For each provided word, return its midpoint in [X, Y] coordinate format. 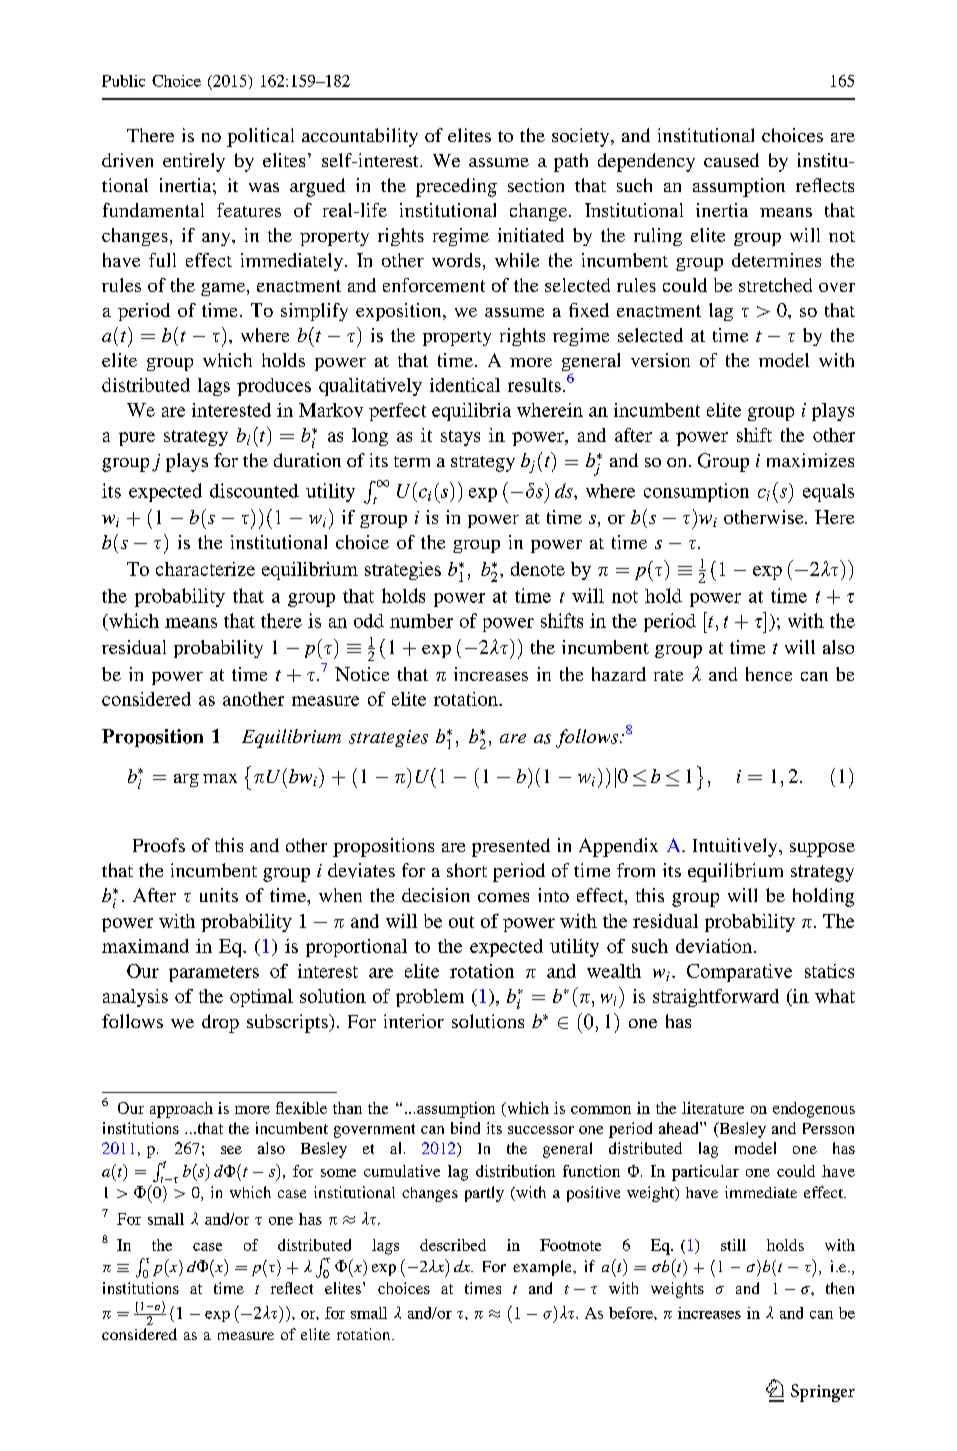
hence [769, 674]
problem [430, 998]
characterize [205, 569]
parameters [214, 974]
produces [274, 387]
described [453, 1245]
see [231, 1150]
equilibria [471, 412]
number [421, 621]
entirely [194, 162]
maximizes [810, 460]
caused [731, 160]
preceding [456, 187]
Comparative [739, 973]
